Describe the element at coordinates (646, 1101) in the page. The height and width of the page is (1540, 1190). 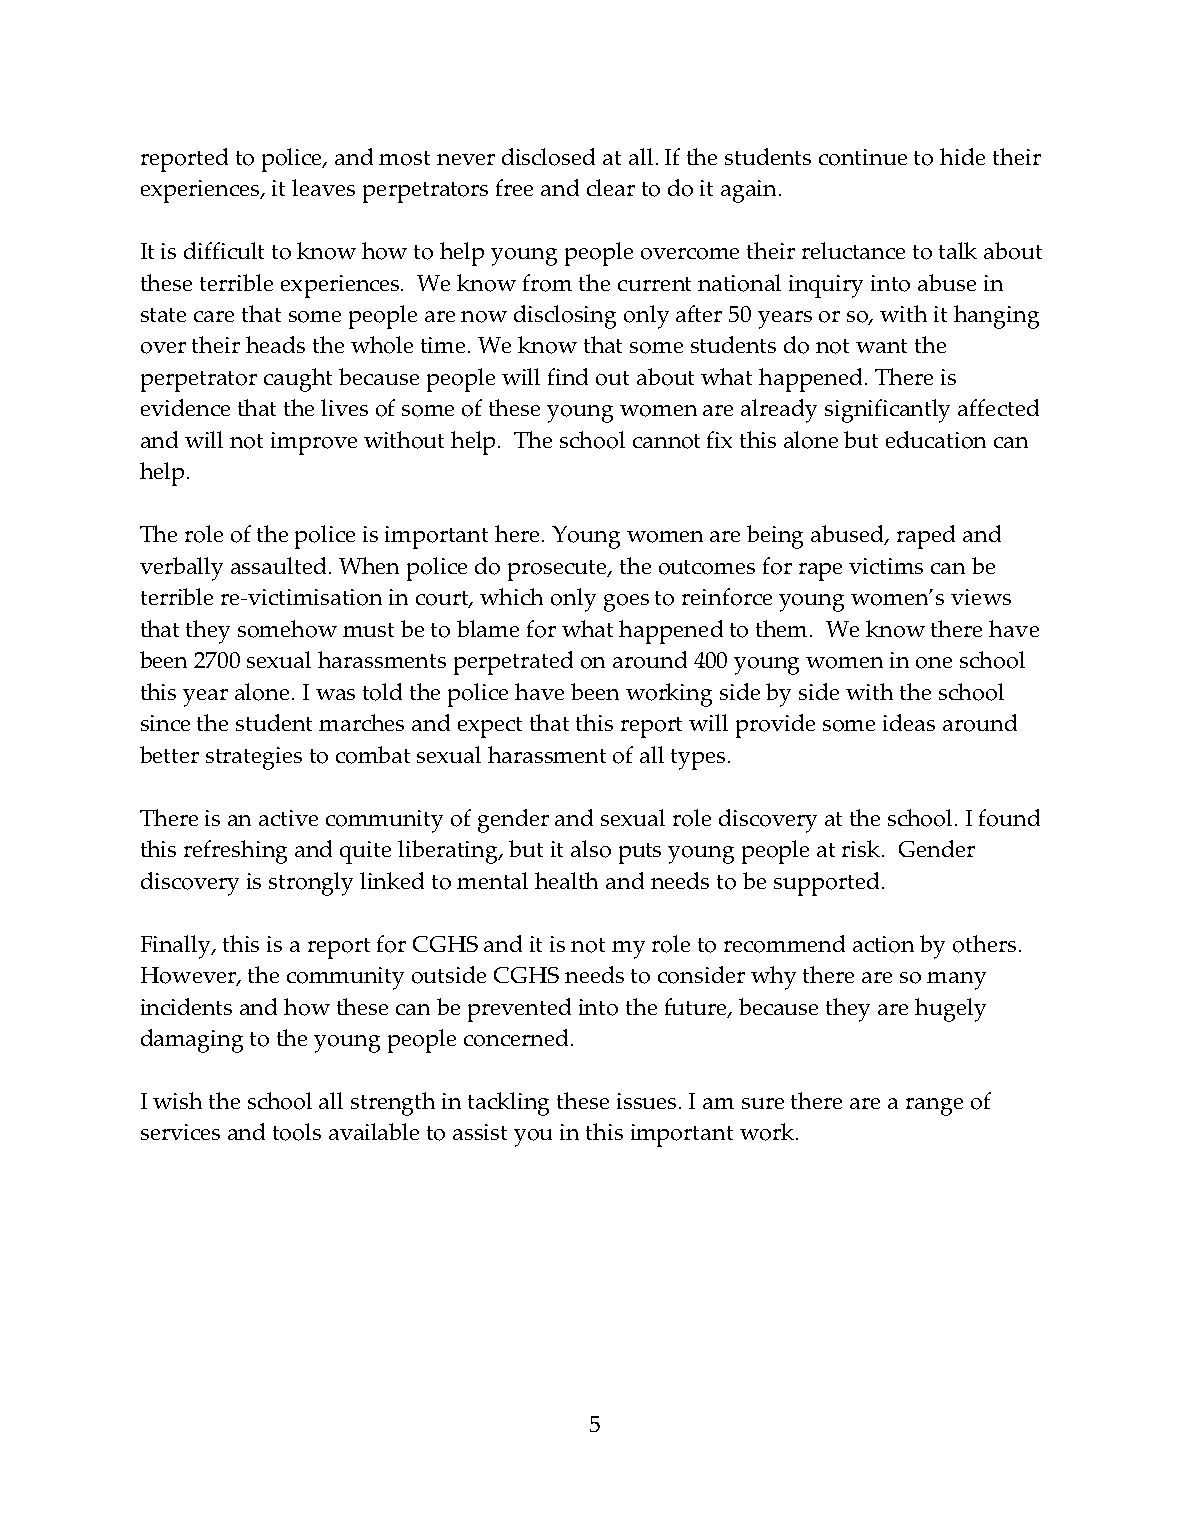
I see `issues` at that location.
